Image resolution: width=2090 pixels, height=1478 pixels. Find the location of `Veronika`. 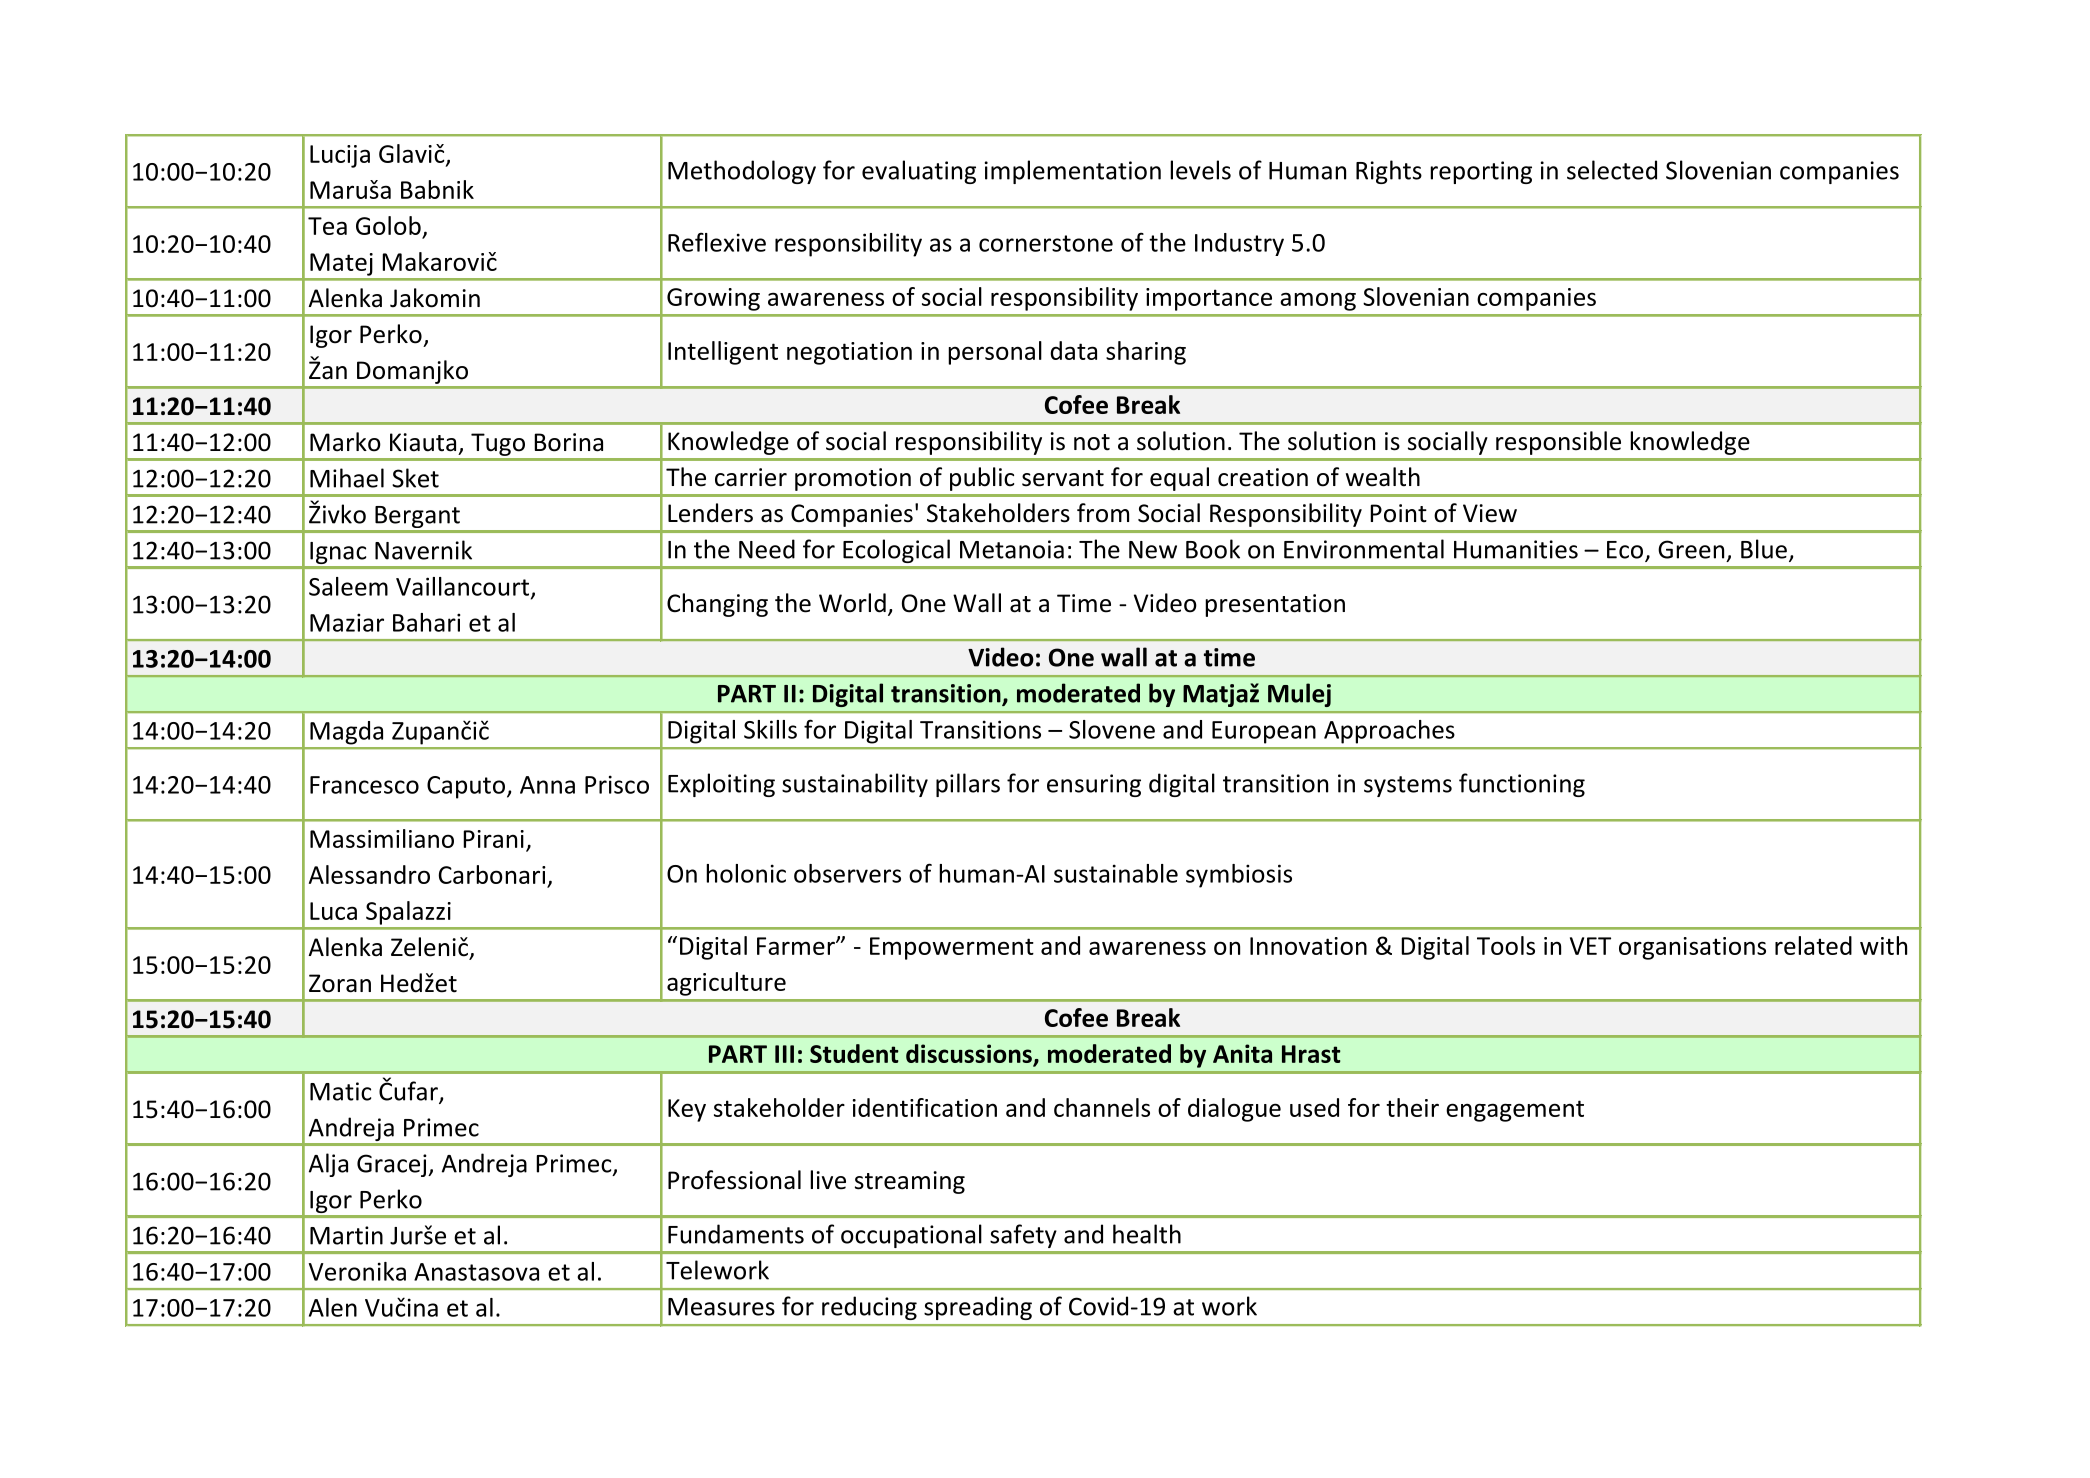

Veronika is located at coordinates (357, 1271).
